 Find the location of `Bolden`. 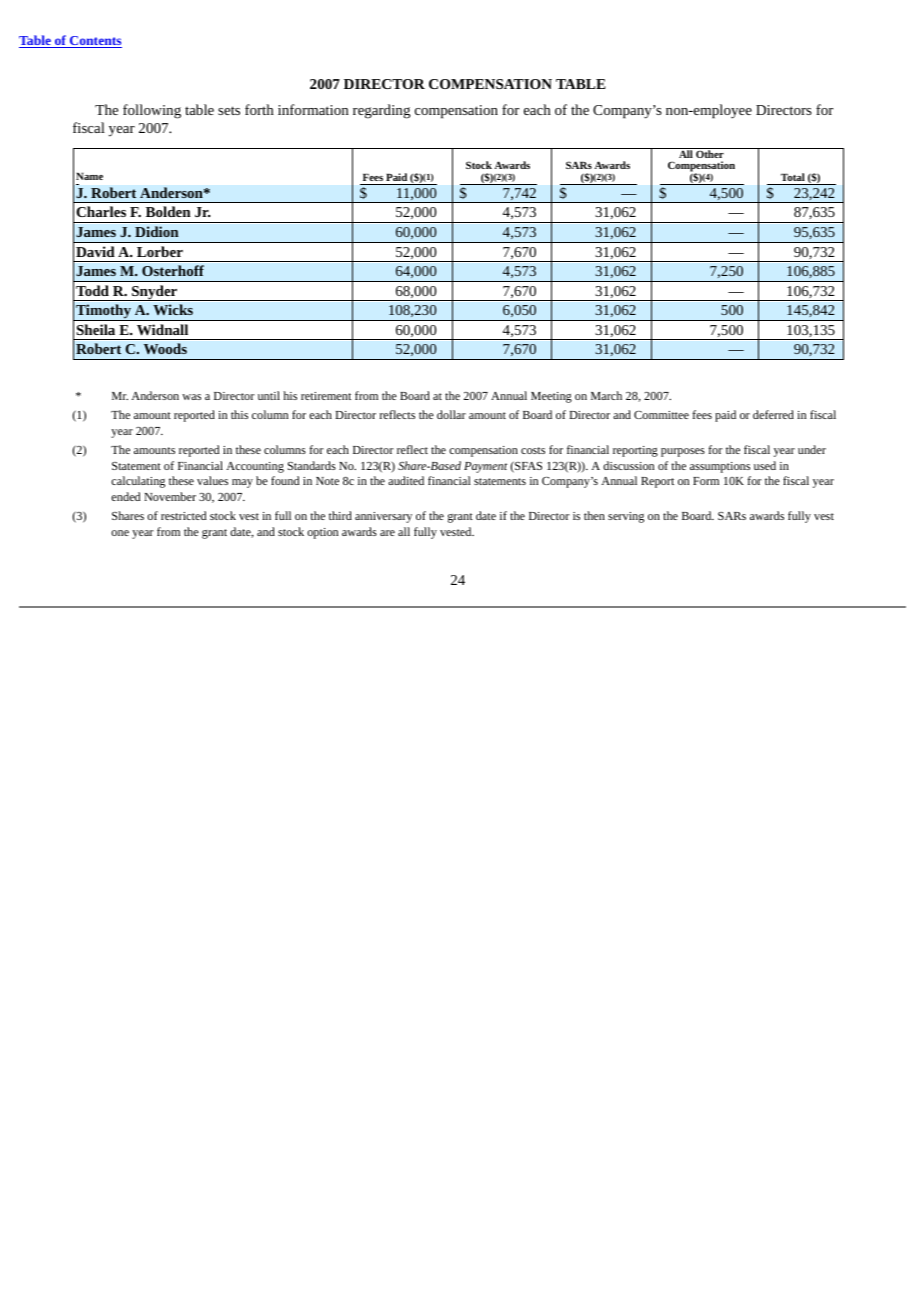

Bolden is located at coordinates (168, 211).
